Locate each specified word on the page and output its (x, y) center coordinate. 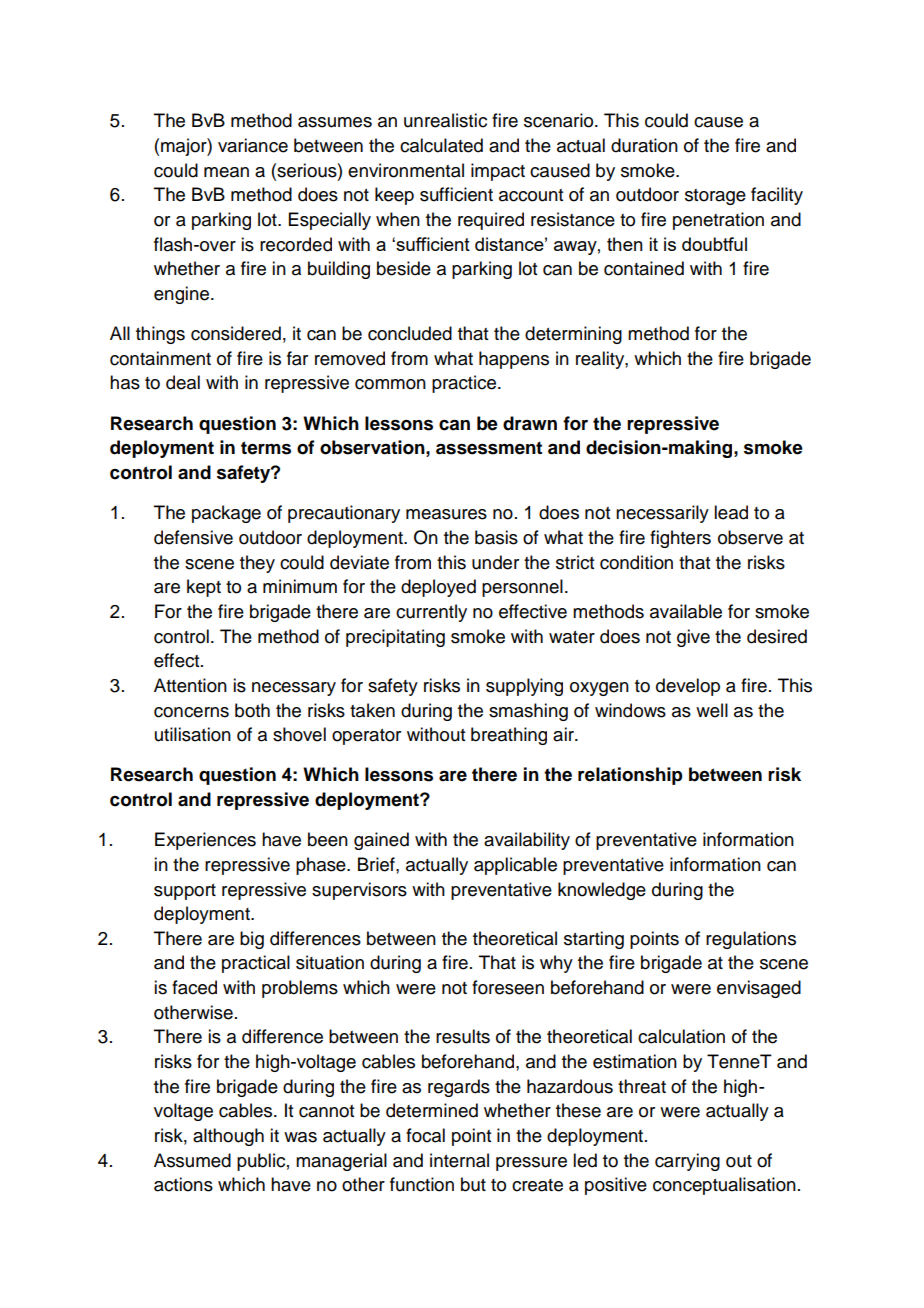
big (252, 940)
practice (464, 384)
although (228, 1137)
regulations (751, 940)
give (693, 638)
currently (431, 613)
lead (731, 512)
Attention (190, 685)
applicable (515, 866)
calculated (441, 145)
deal (183, 382)
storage (715, 197)
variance (253, 145)
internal (459, 1160)
